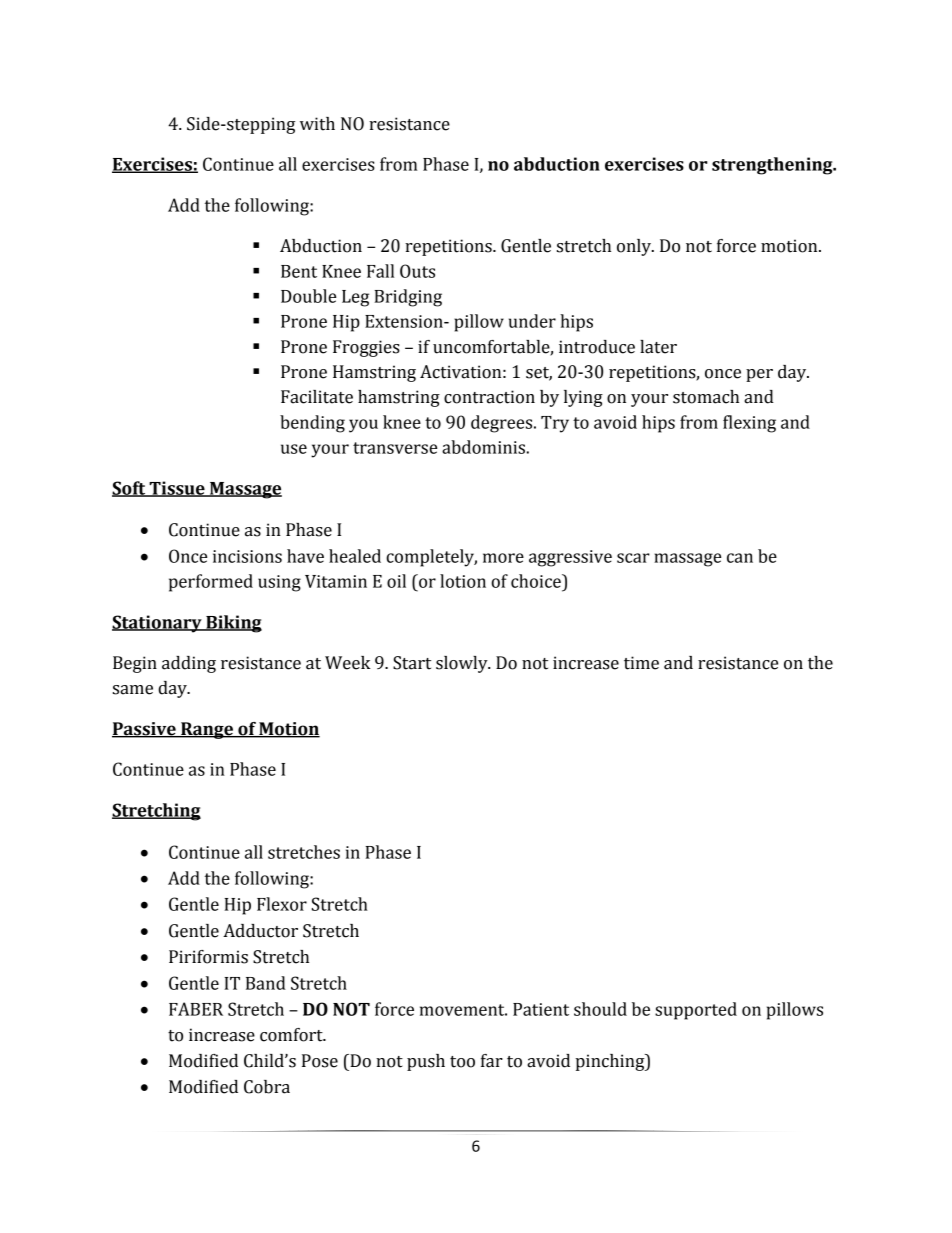 This page has width=952, height=1233. What do you see at coordinates (282, 904) in the page?
I see `Flexor` at bounding box center [282, 904].
